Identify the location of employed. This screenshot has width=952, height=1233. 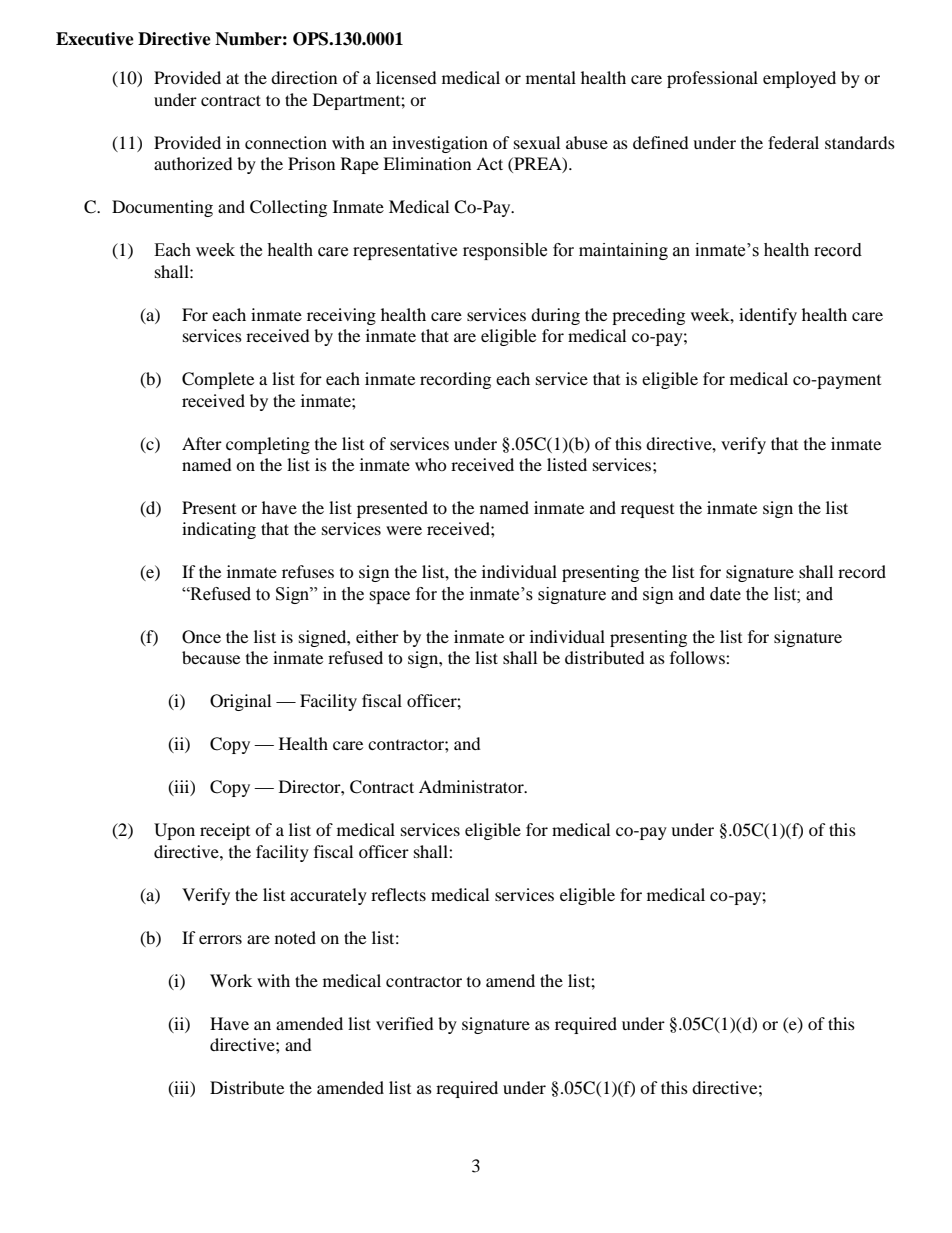
(799, 79).
